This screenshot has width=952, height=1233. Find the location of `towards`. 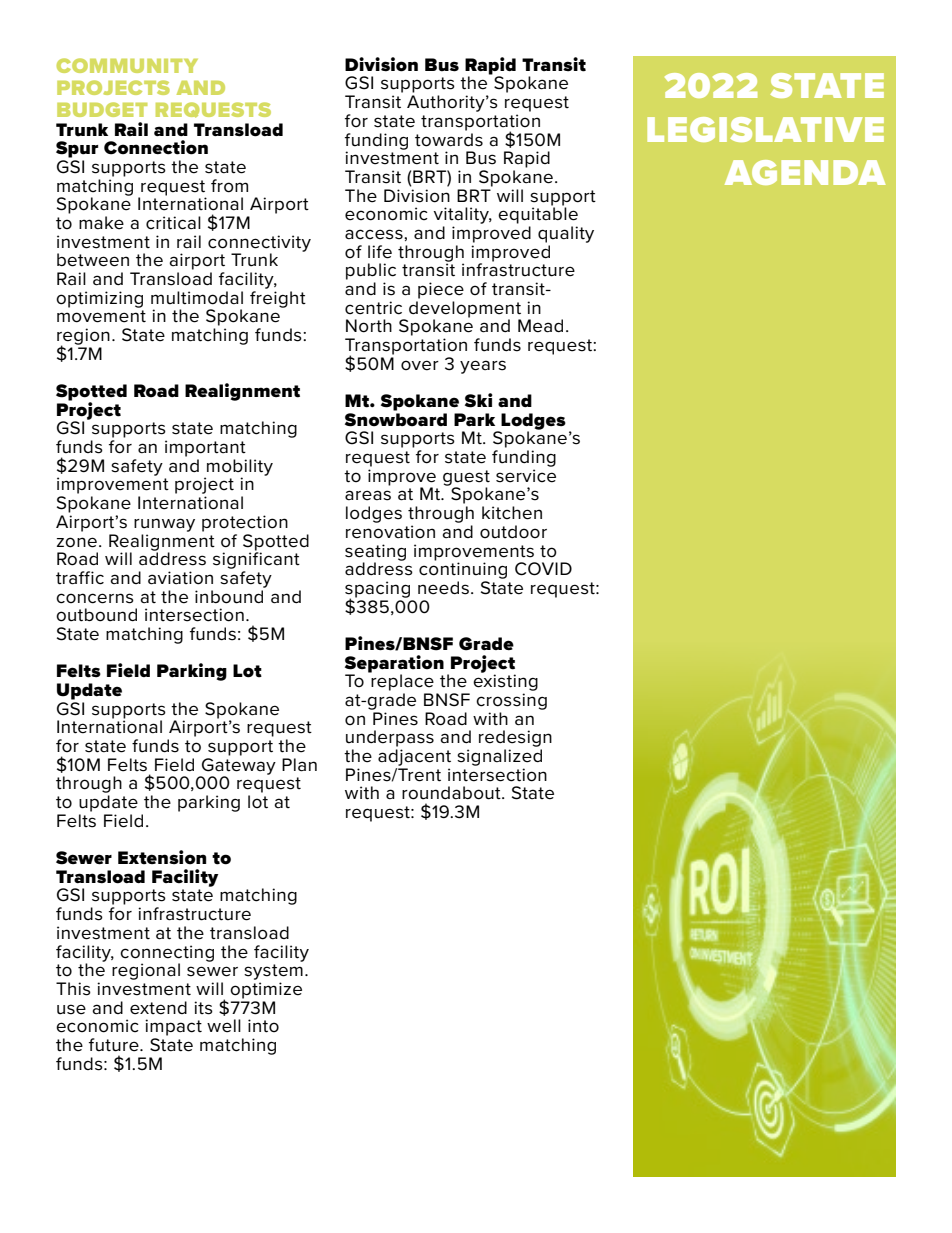

towards is located at coordinates (449, 140).
